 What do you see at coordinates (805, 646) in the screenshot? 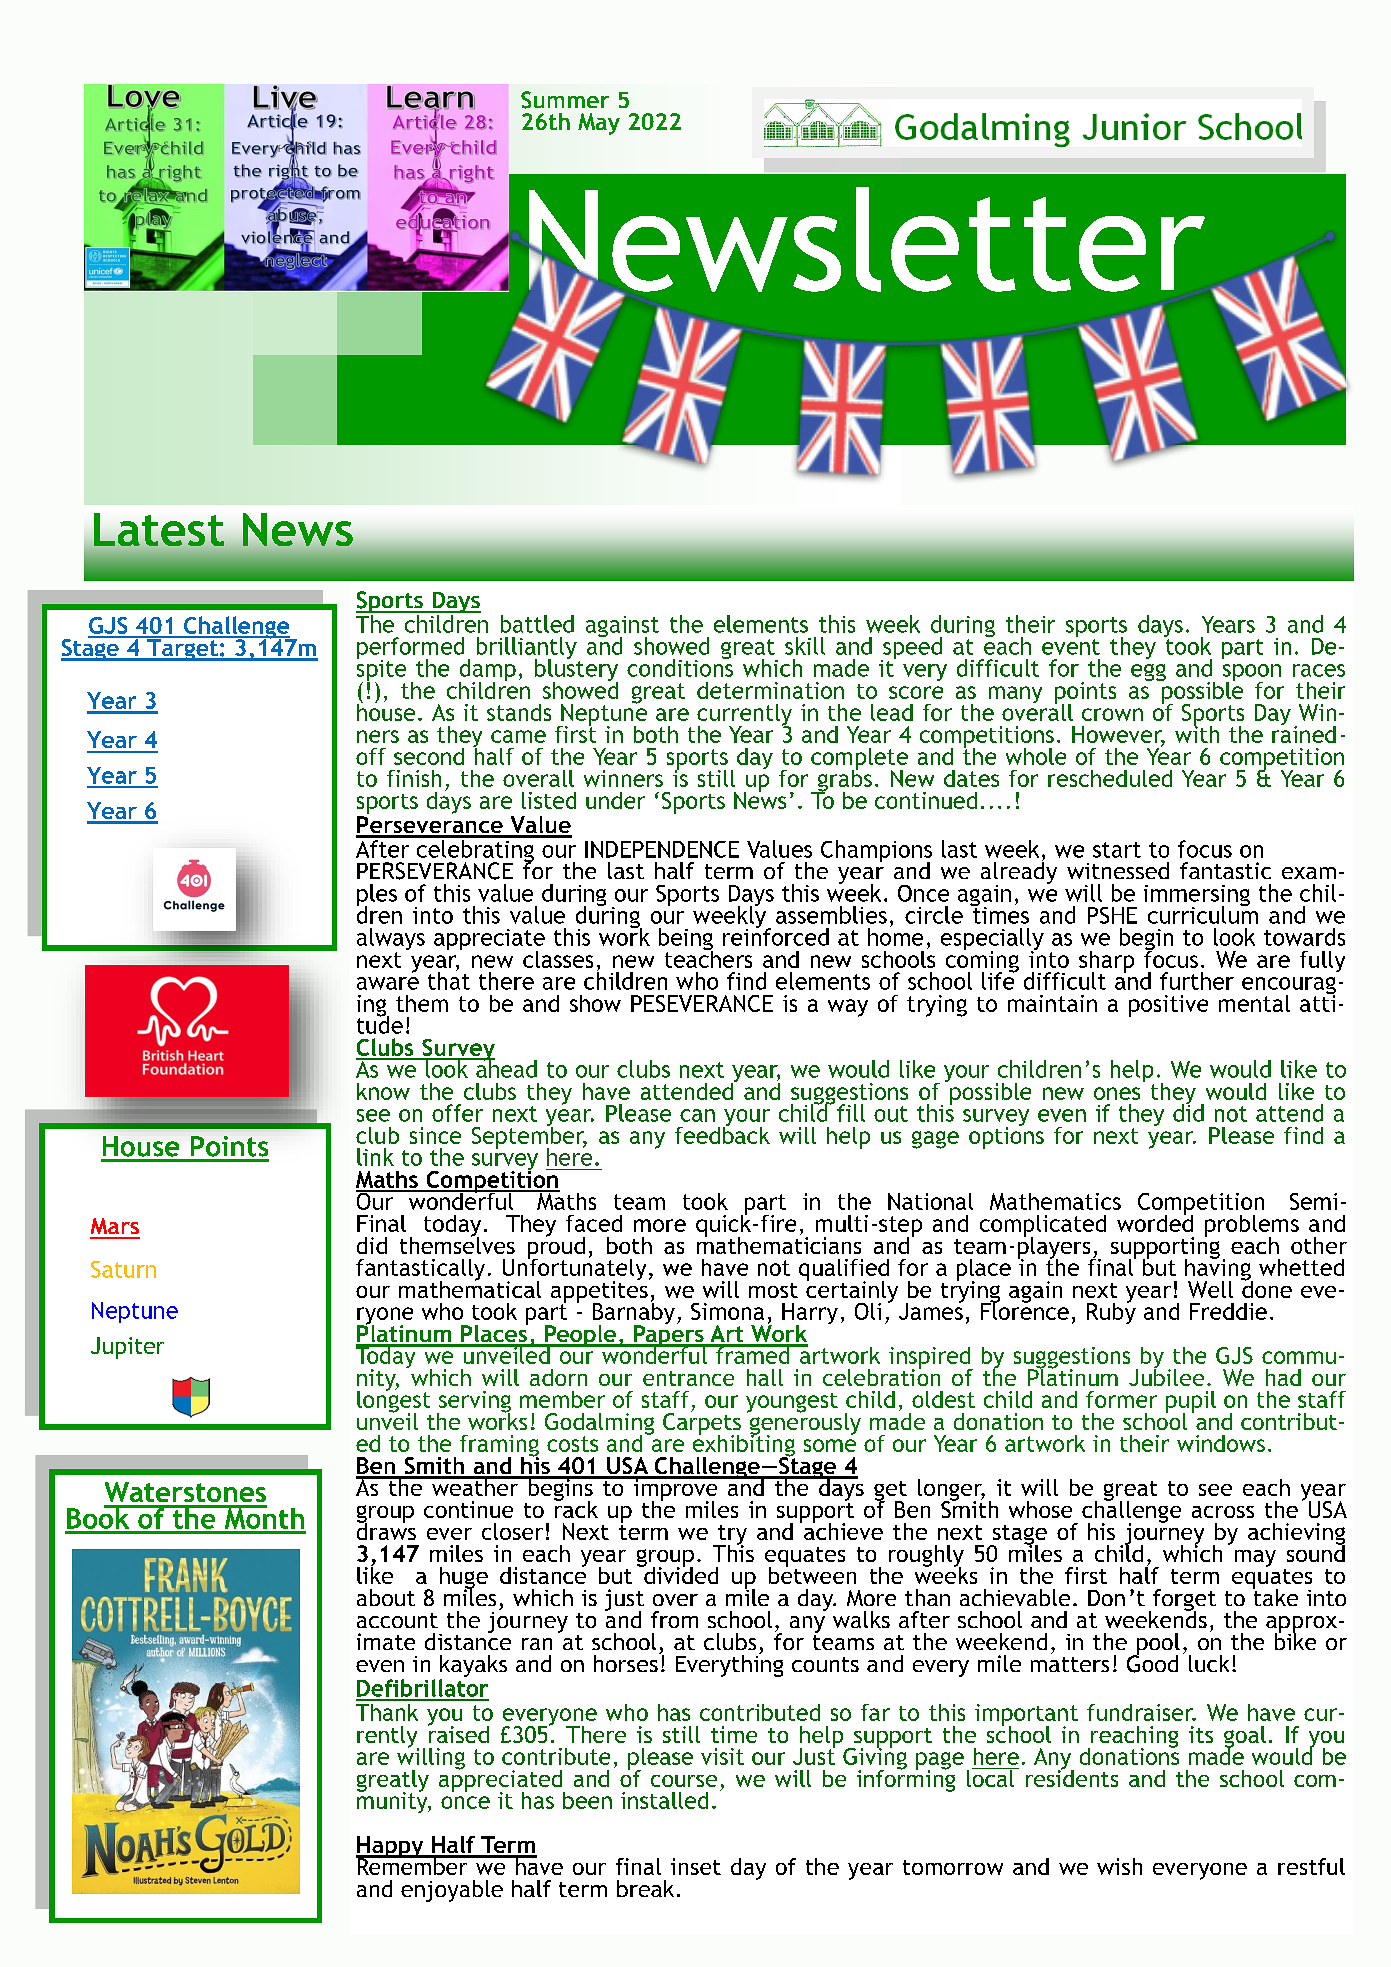
I see `skill` at bounding box center [805, 646].
